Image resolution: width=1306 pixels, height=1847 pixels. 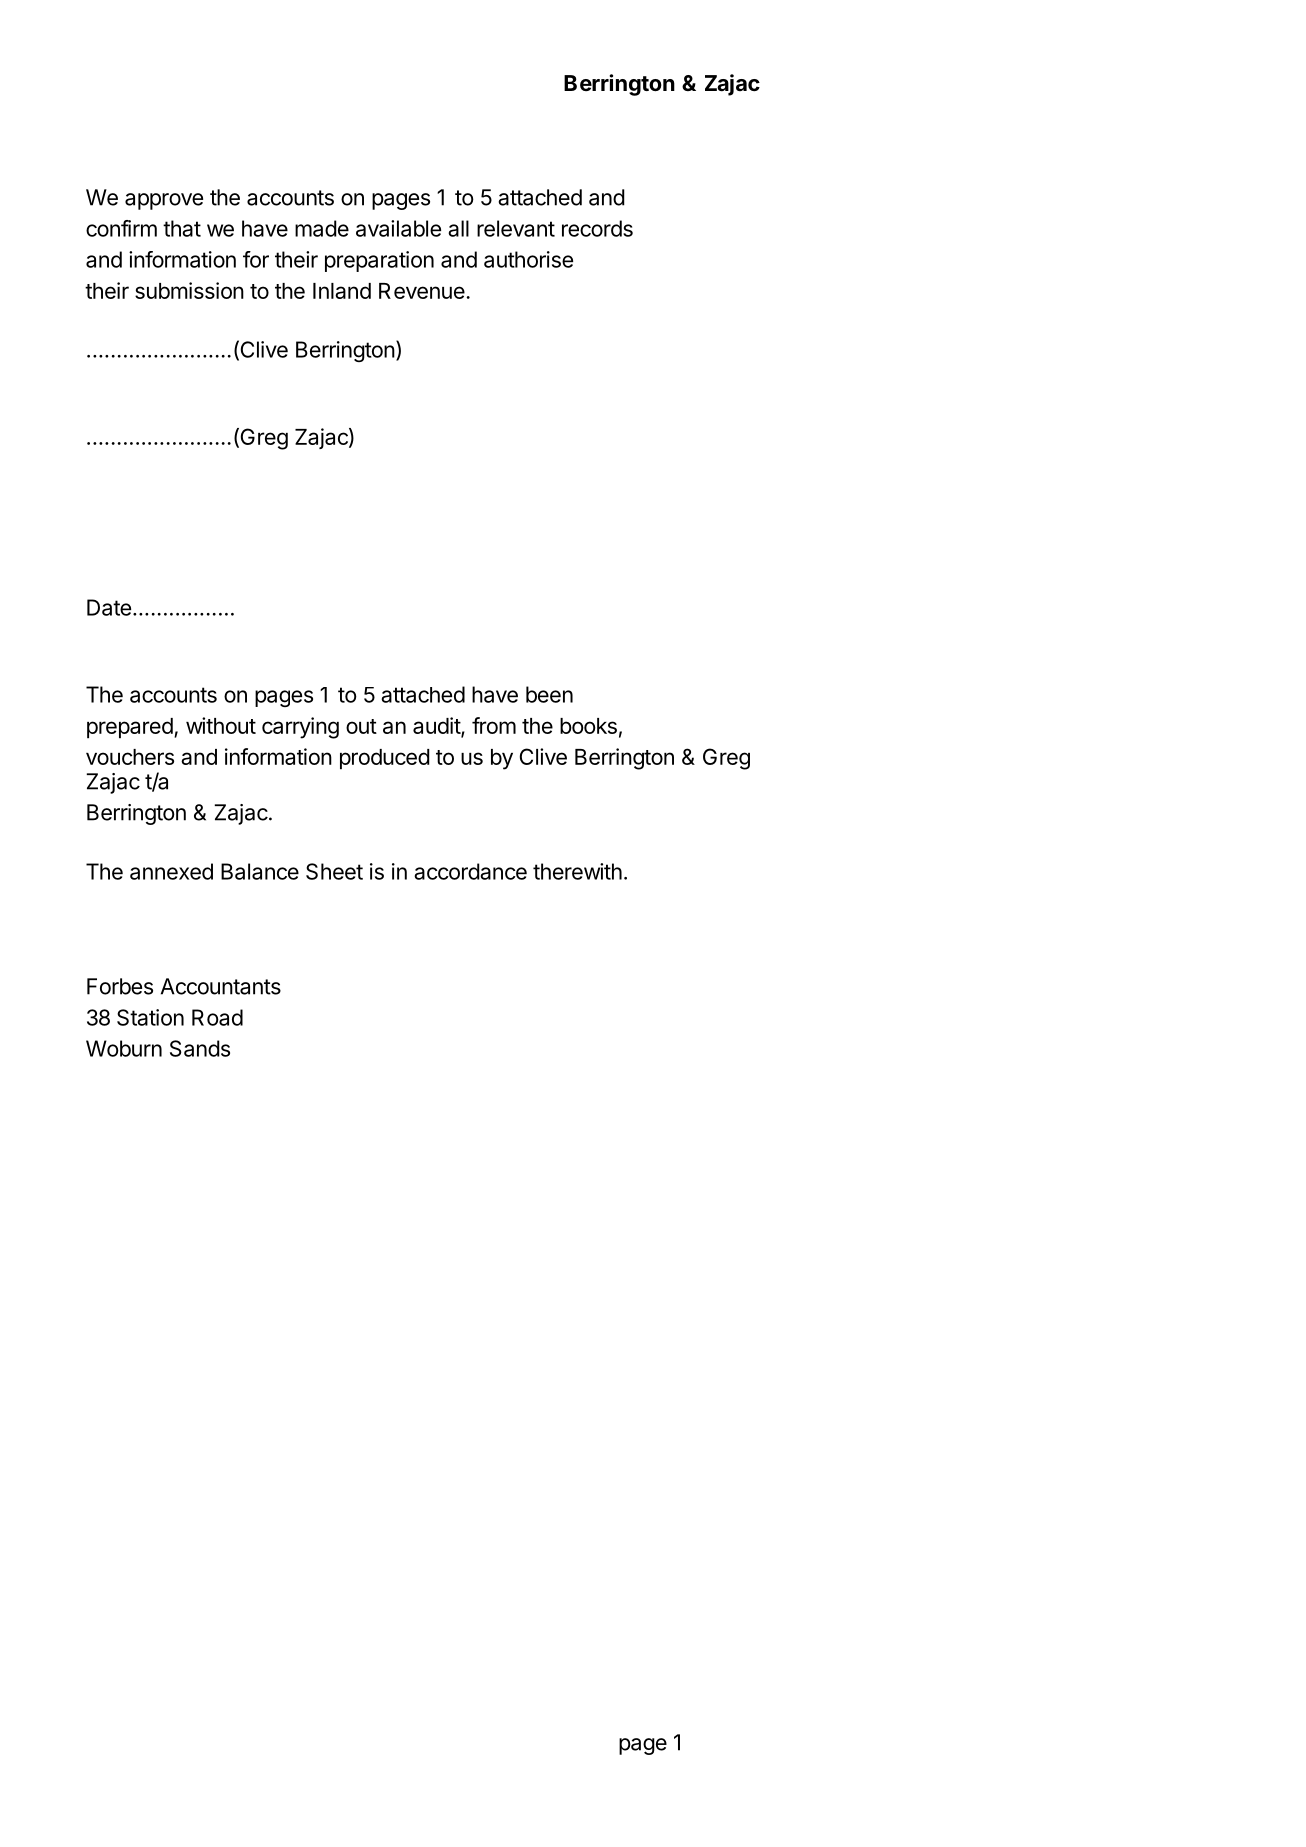 What do you see at coordinates (109, 607) in the screenshot?
I see `Date` at bounding box center [109, 607].
